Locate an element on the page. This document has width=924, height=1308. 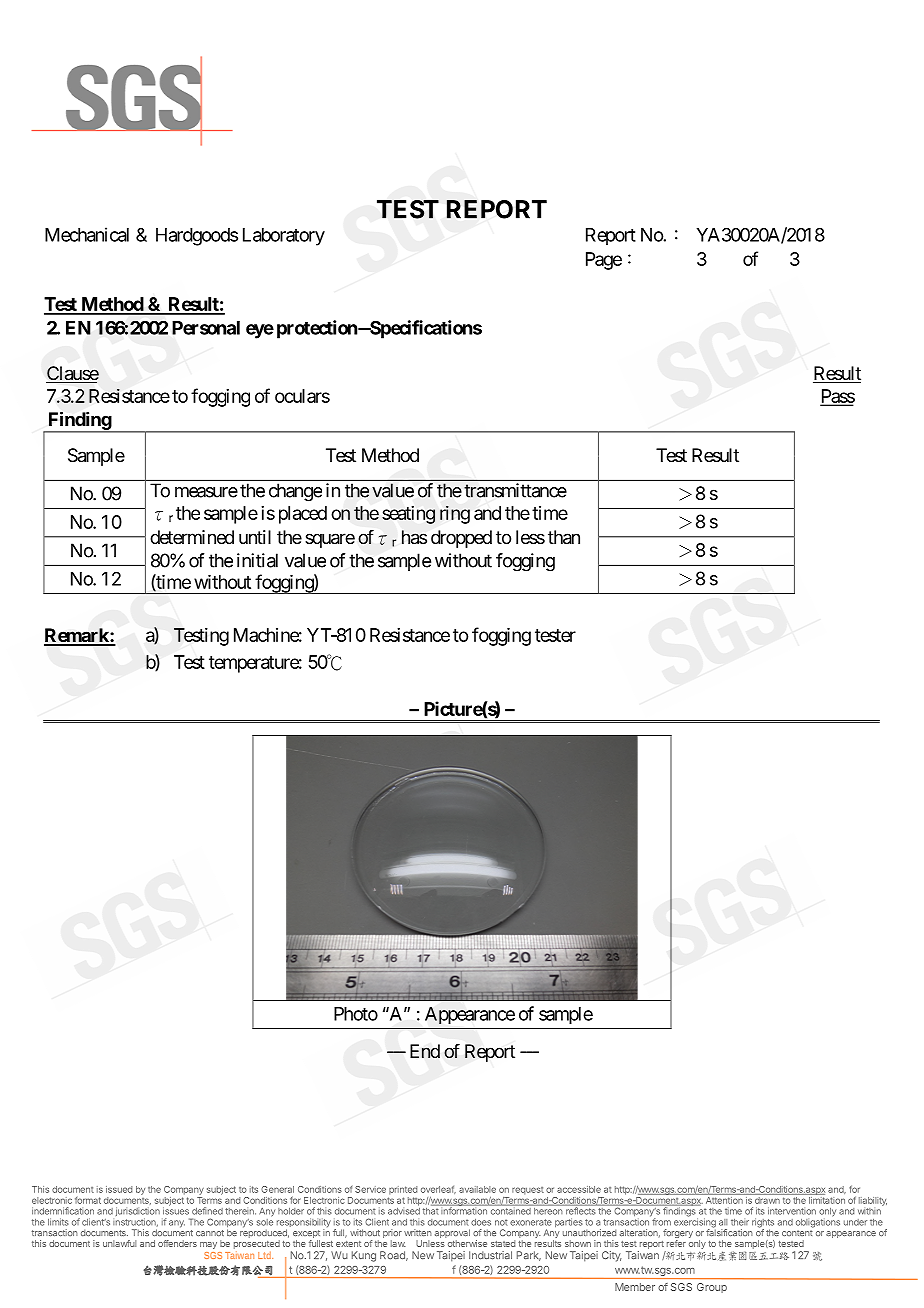
offenders is located at coordinates (177, 1243).
